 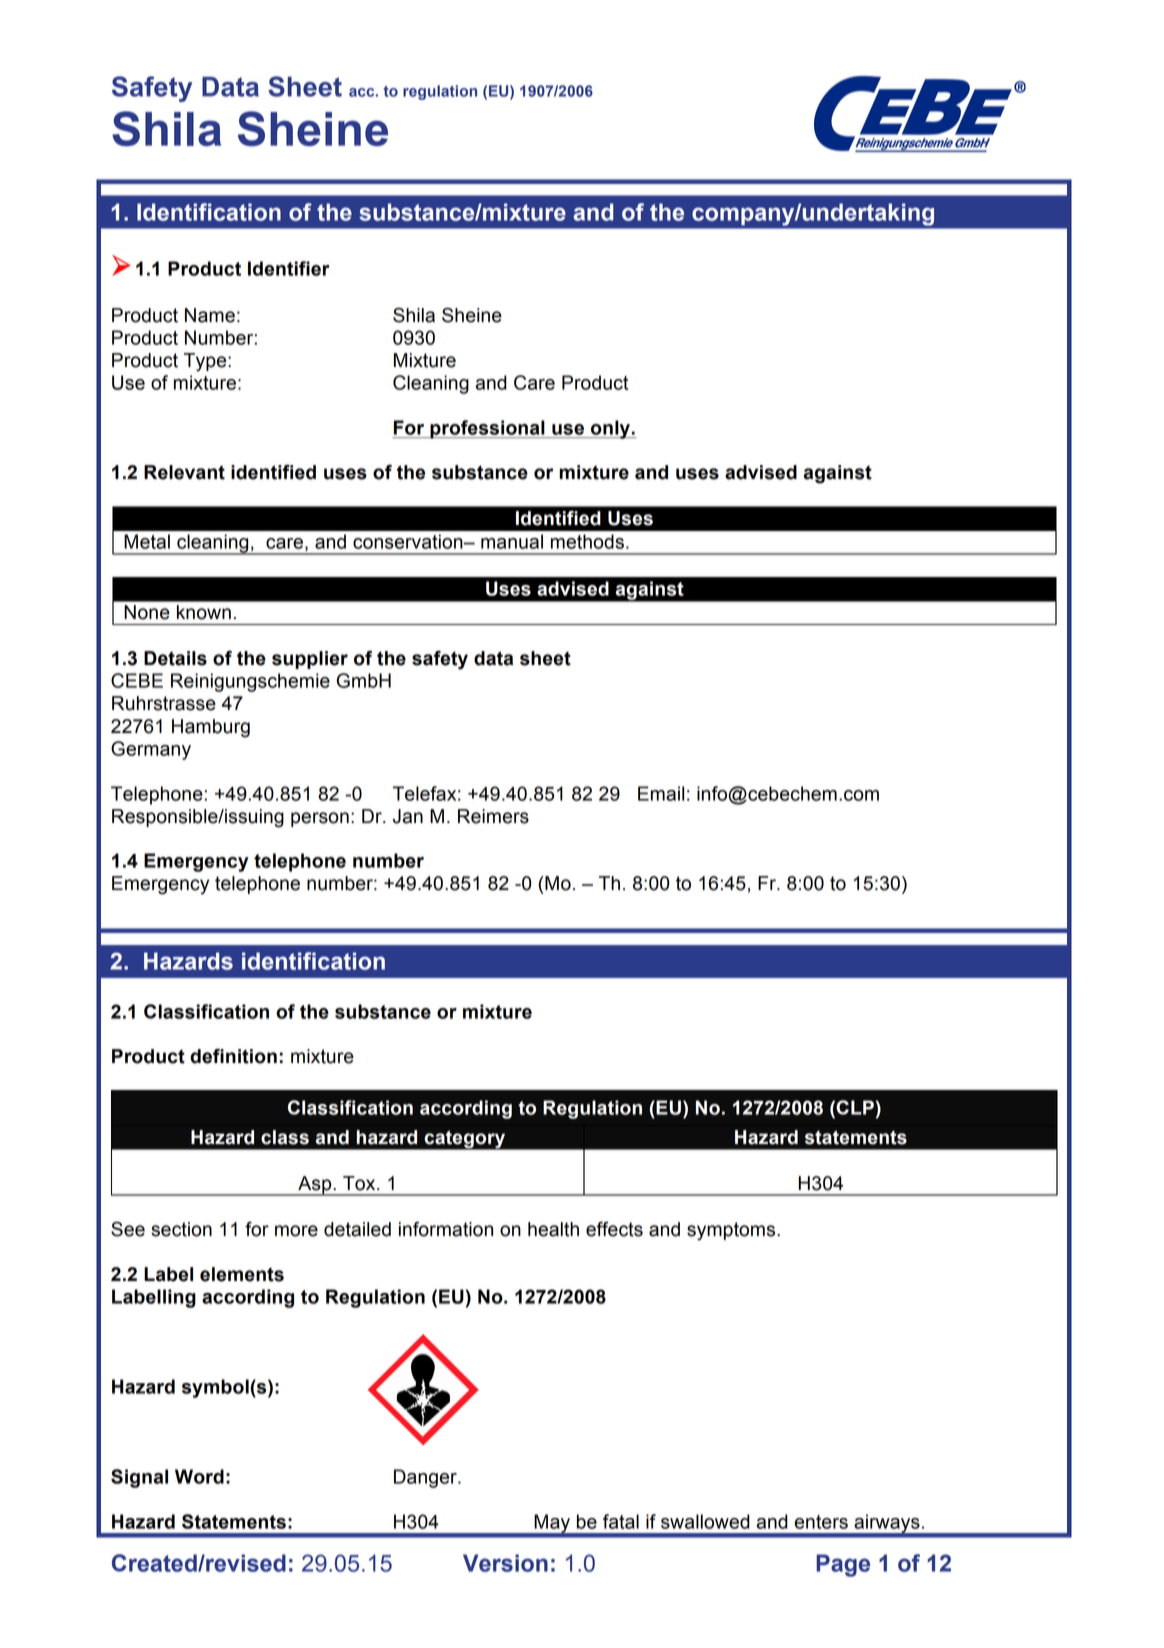 What do you see at coordinates (661, 793) in the screenshot?
I see `Email` at bounding box center [661, 793].
